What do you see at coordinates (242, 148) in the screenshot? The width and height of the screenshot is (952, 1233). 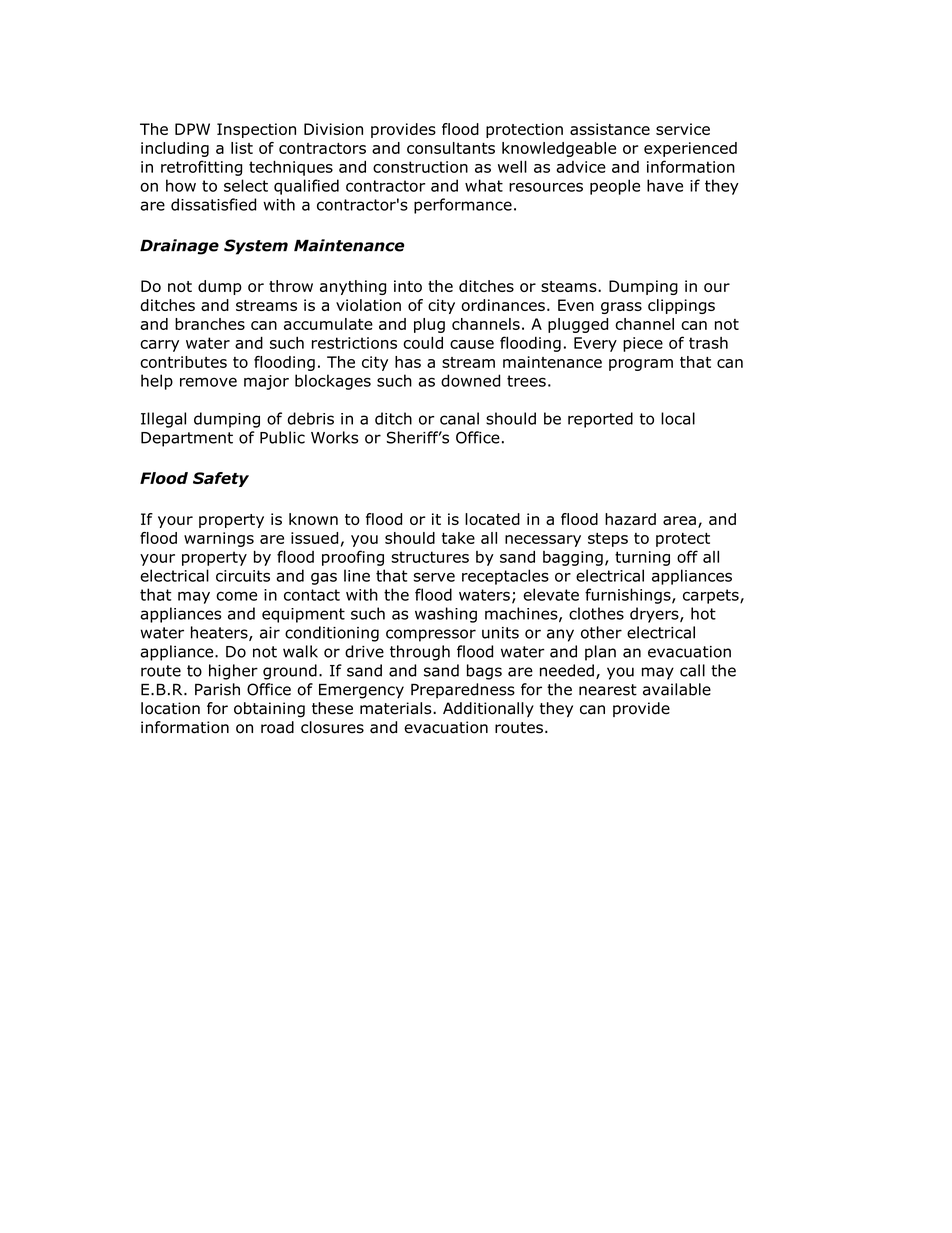 I see `list` at bounding box center [242, 148].
